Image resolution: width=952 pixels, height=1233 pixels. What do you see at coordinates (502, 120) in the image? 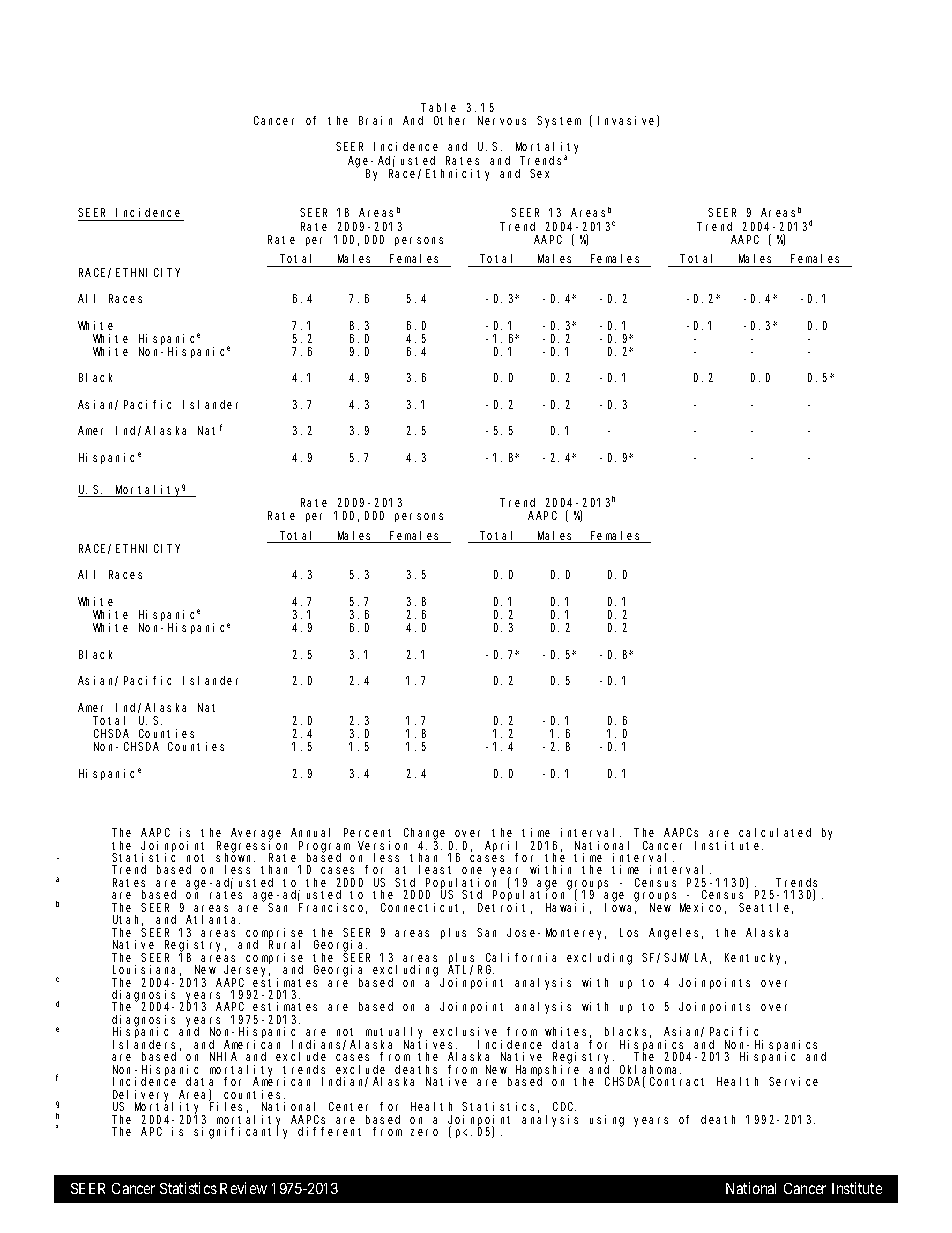
I see `Nervous` at bounding box center [502, 120].
